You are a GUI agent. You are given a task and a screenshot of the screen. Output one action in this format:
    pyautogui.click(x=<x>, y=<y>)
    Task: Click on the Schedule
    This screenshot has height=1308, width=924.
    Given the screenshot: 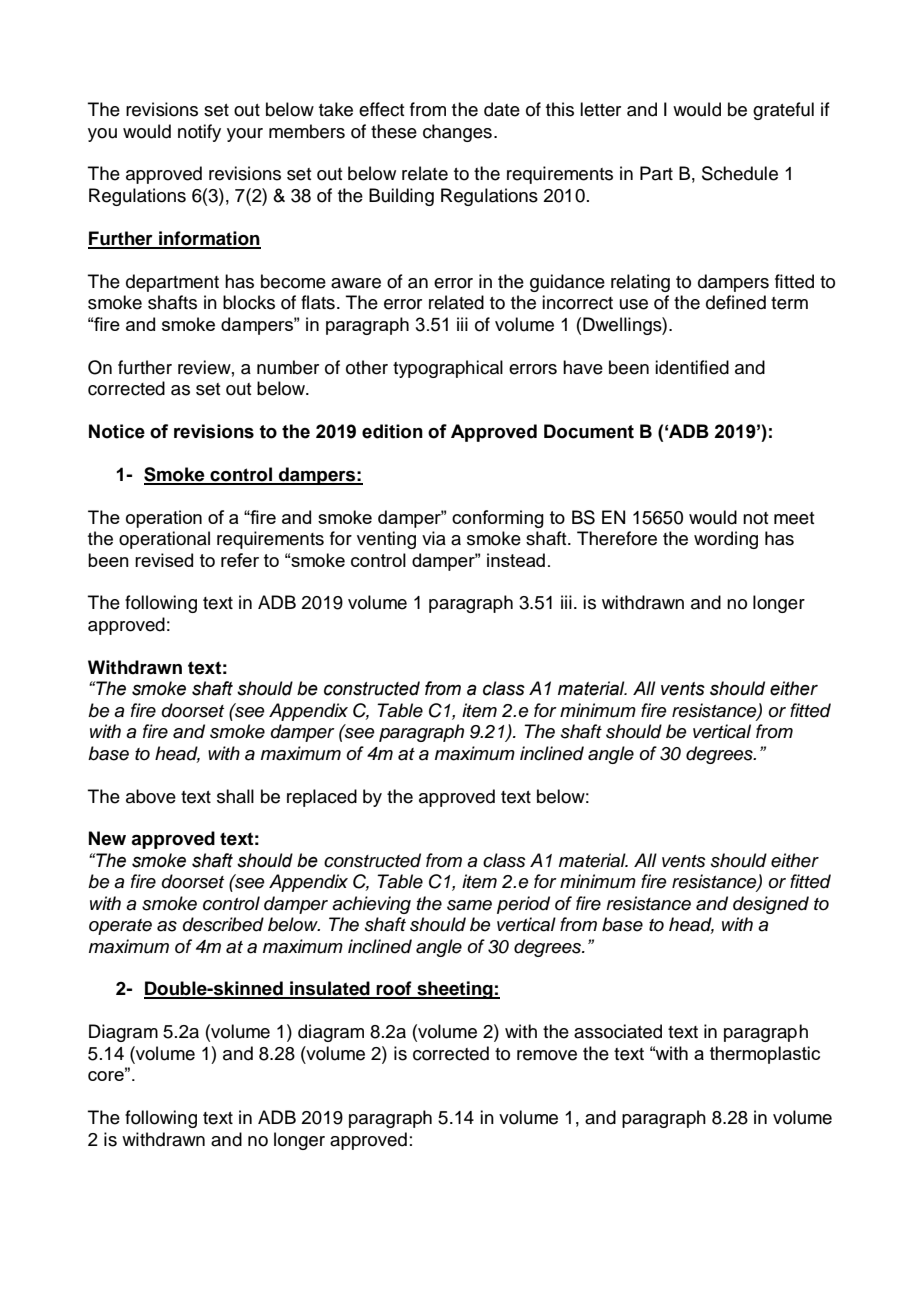 What is the action you would take?
    pyautogui.click(x=740, y=173)
